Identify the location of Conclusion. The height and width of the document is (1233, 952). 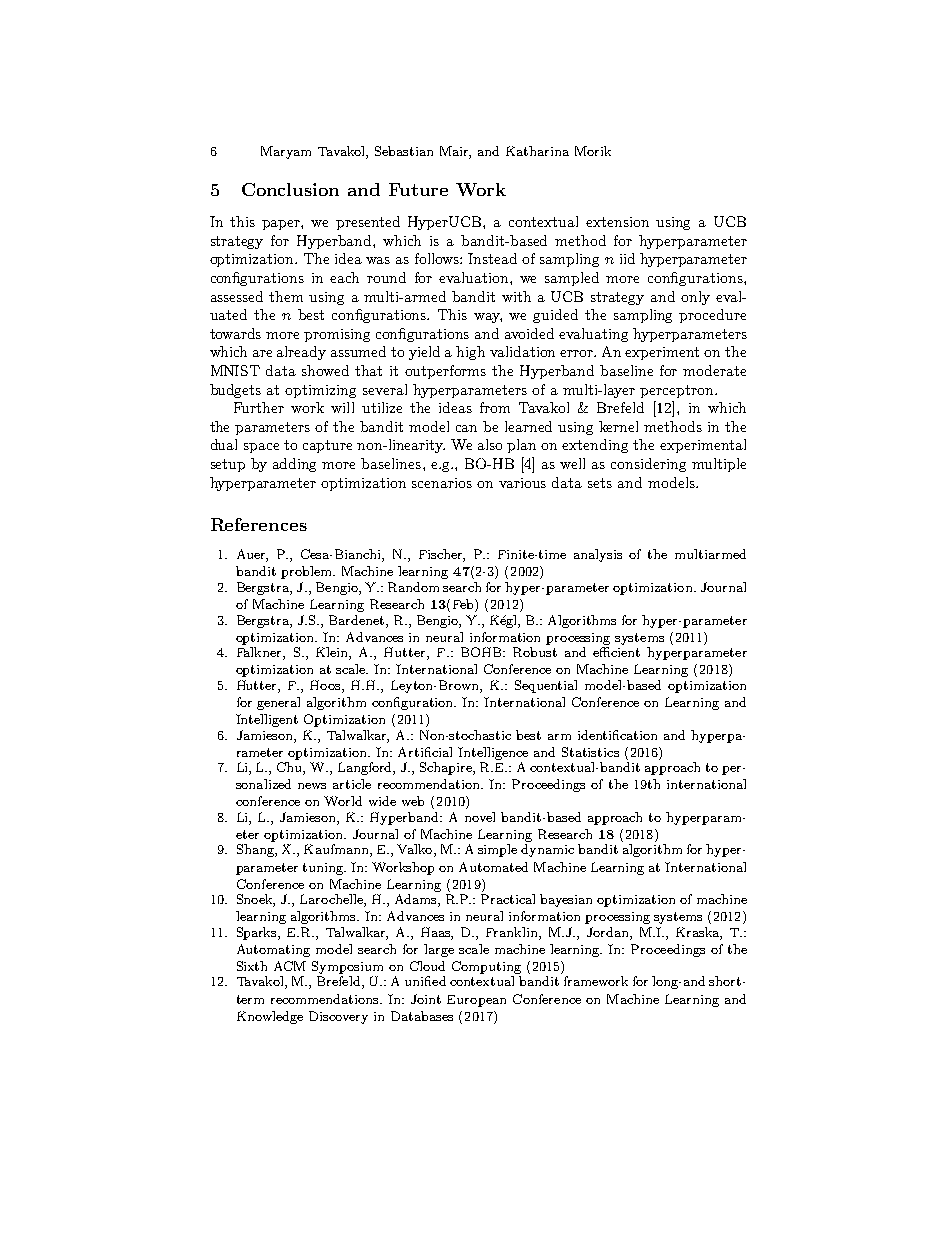
(290, 189).
